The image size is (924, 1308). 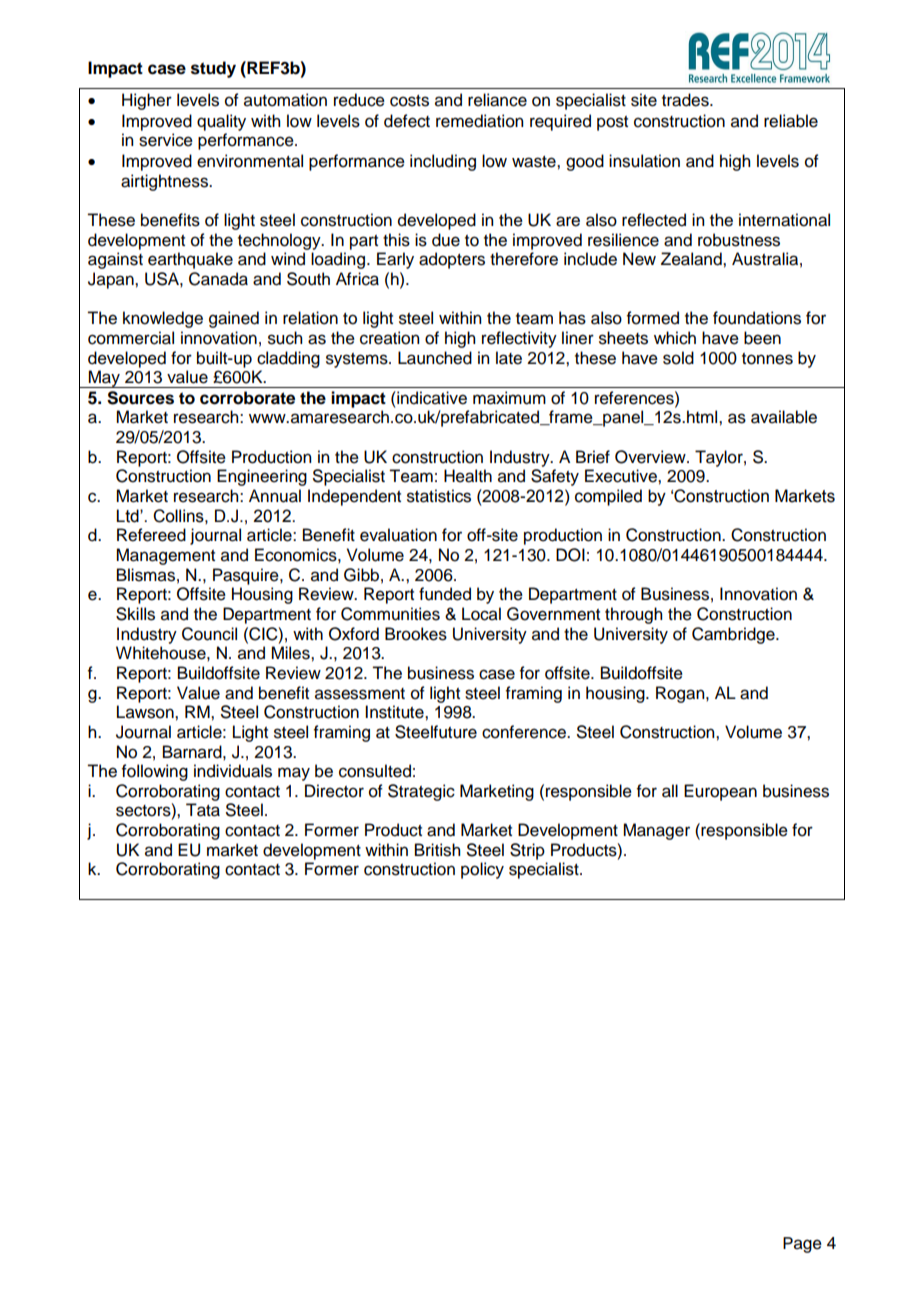 What do you see at coordinates (686, 100) in the screenshot?
I see `trades` at bounding box center [686, 100].
